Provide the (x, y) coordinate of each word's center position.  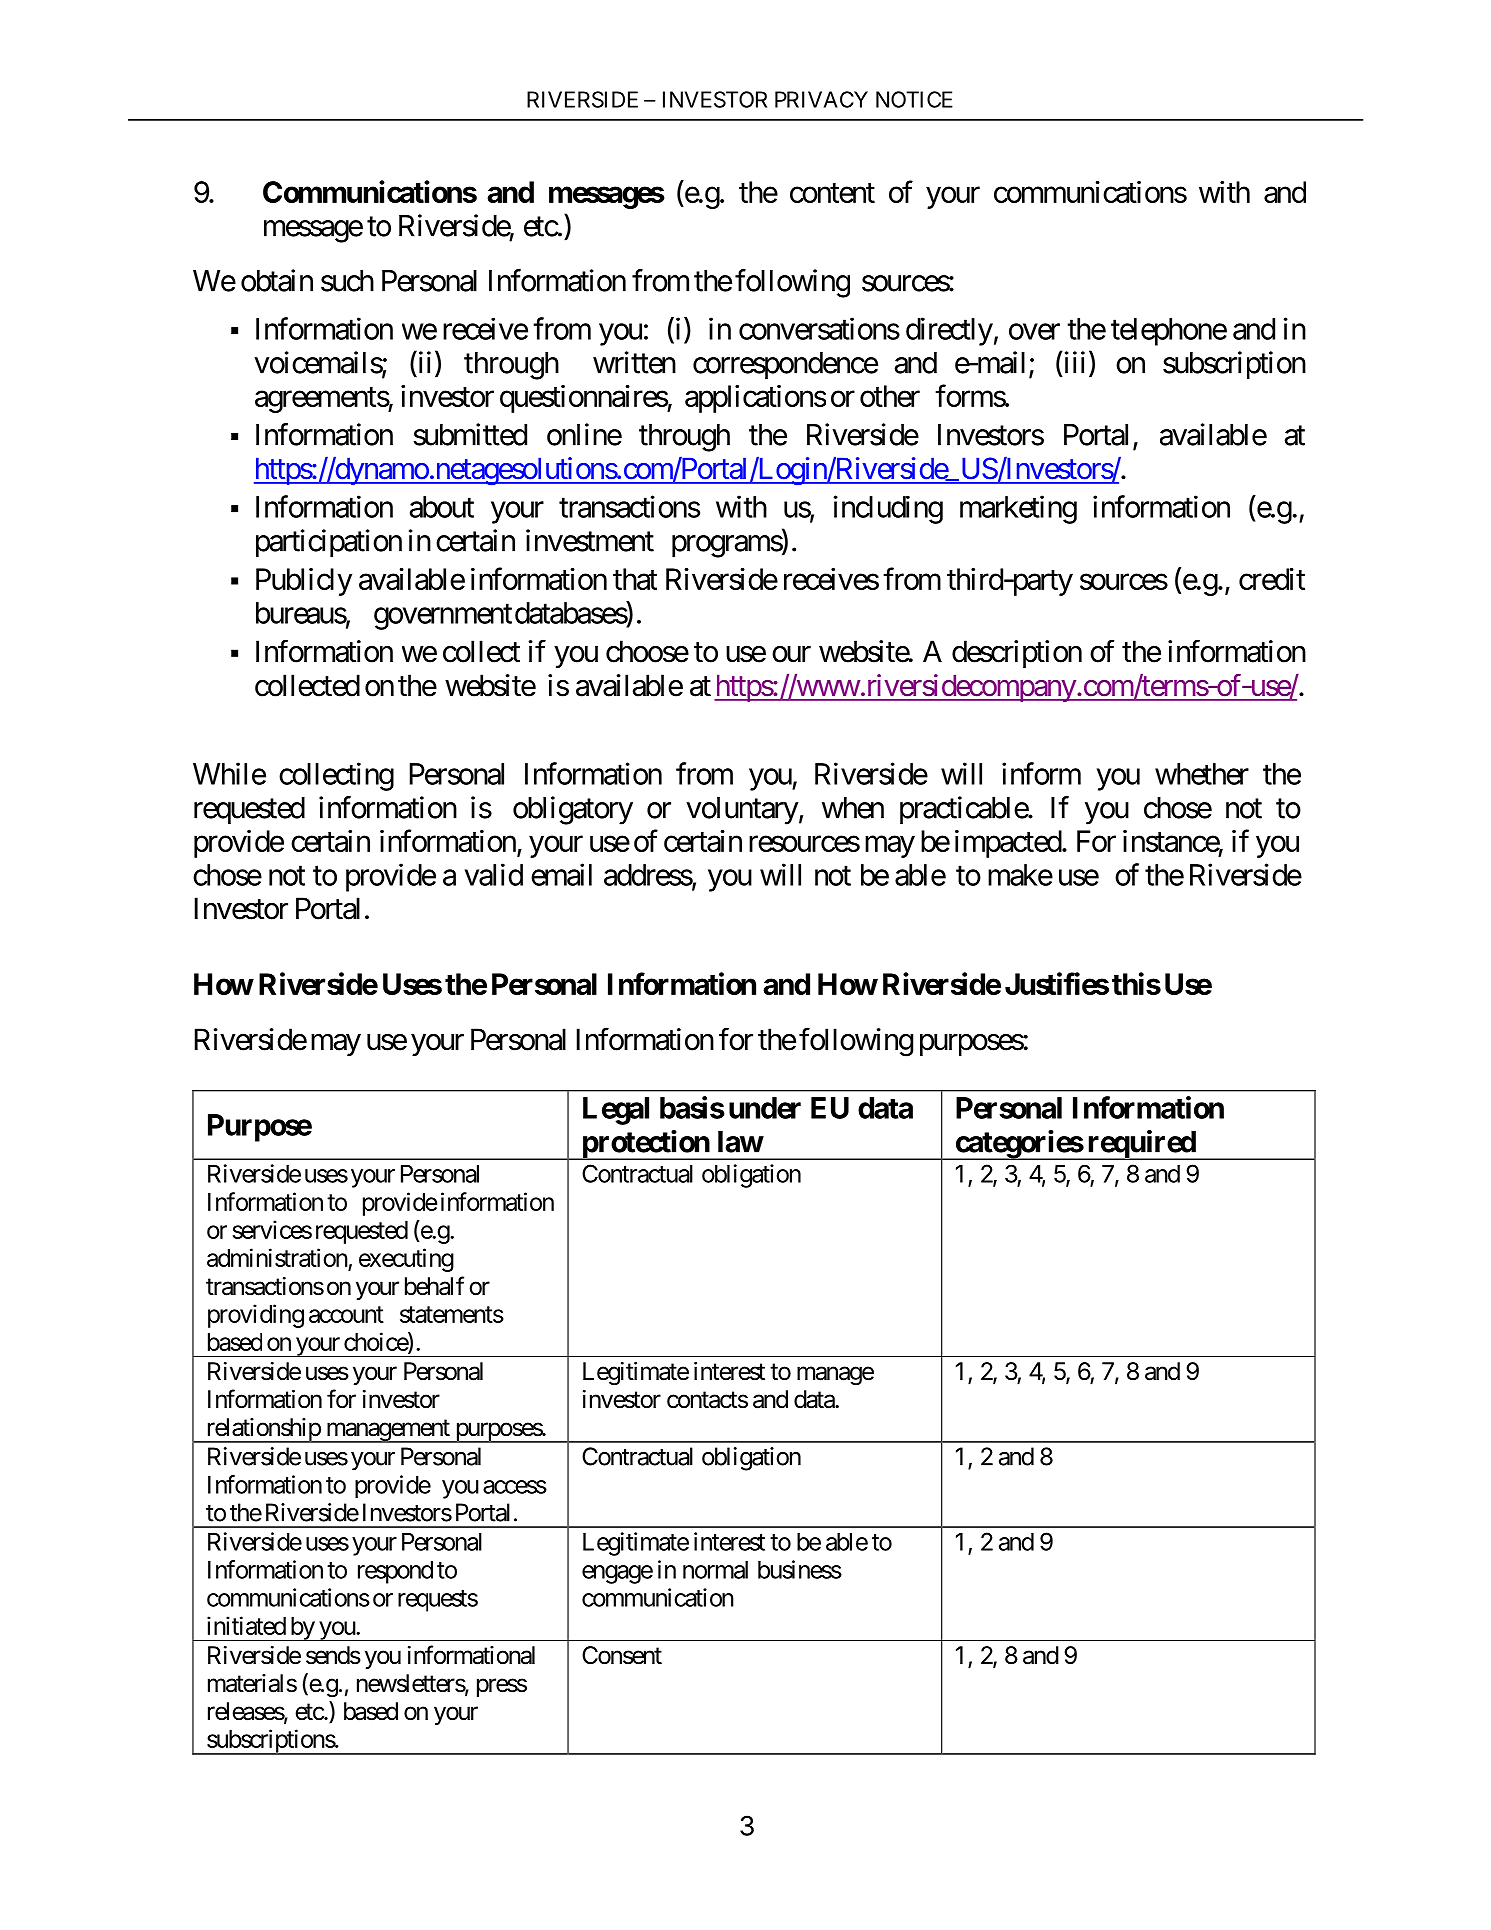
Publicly (304, 582)
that (635, 579)
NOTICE (914, 99)
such (347, 281)
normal (715, 1570)
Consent (622, 1655)
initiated (246, 1625)
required (1141, 1145)
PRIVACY (821, 99)
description (1017, 654)
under (765, 1108)
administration (277, 1257)
